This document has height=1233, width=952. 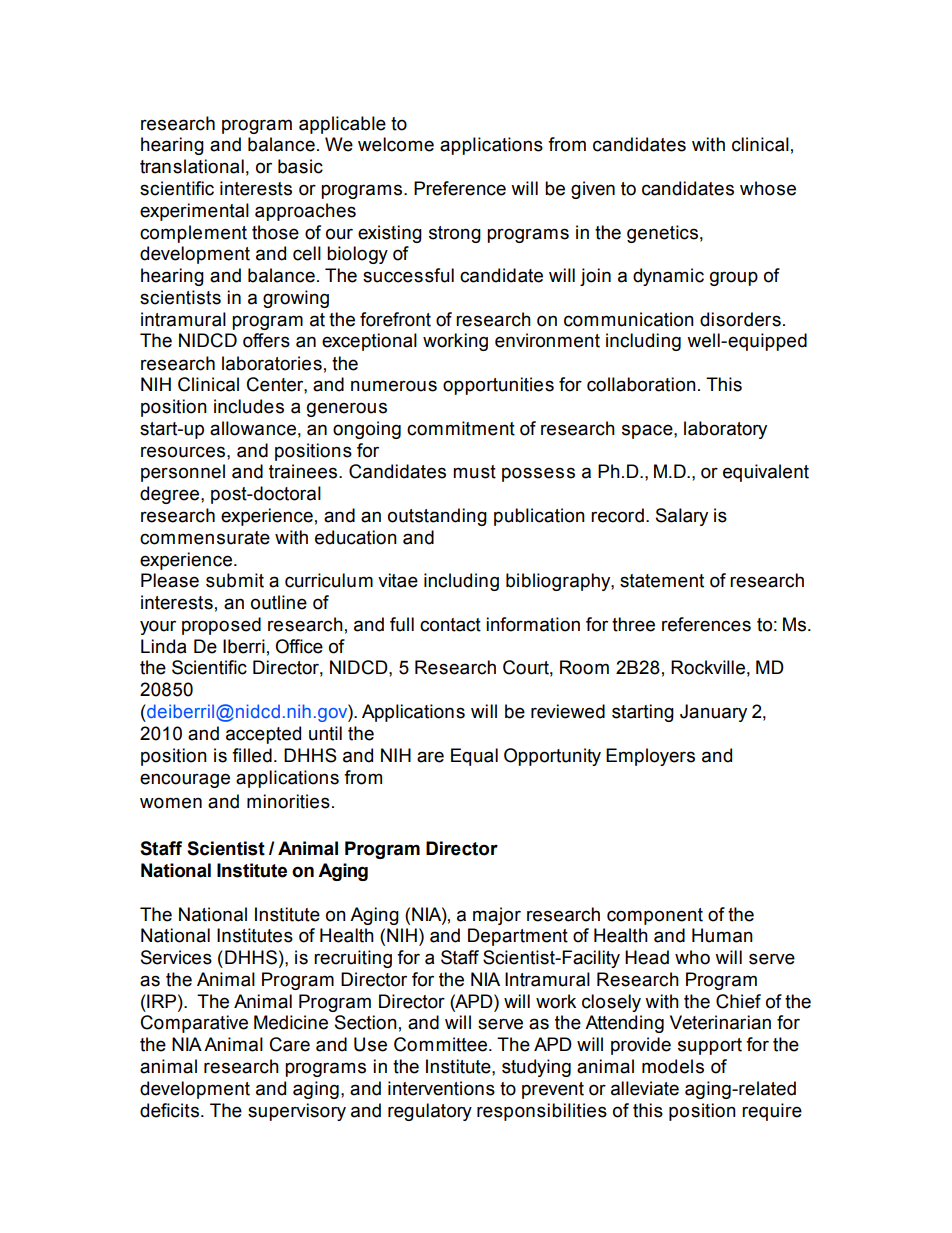 What do you see at coordinates (673, 1066) in the document?
I see `models` at bounding box center [673, 1066].
